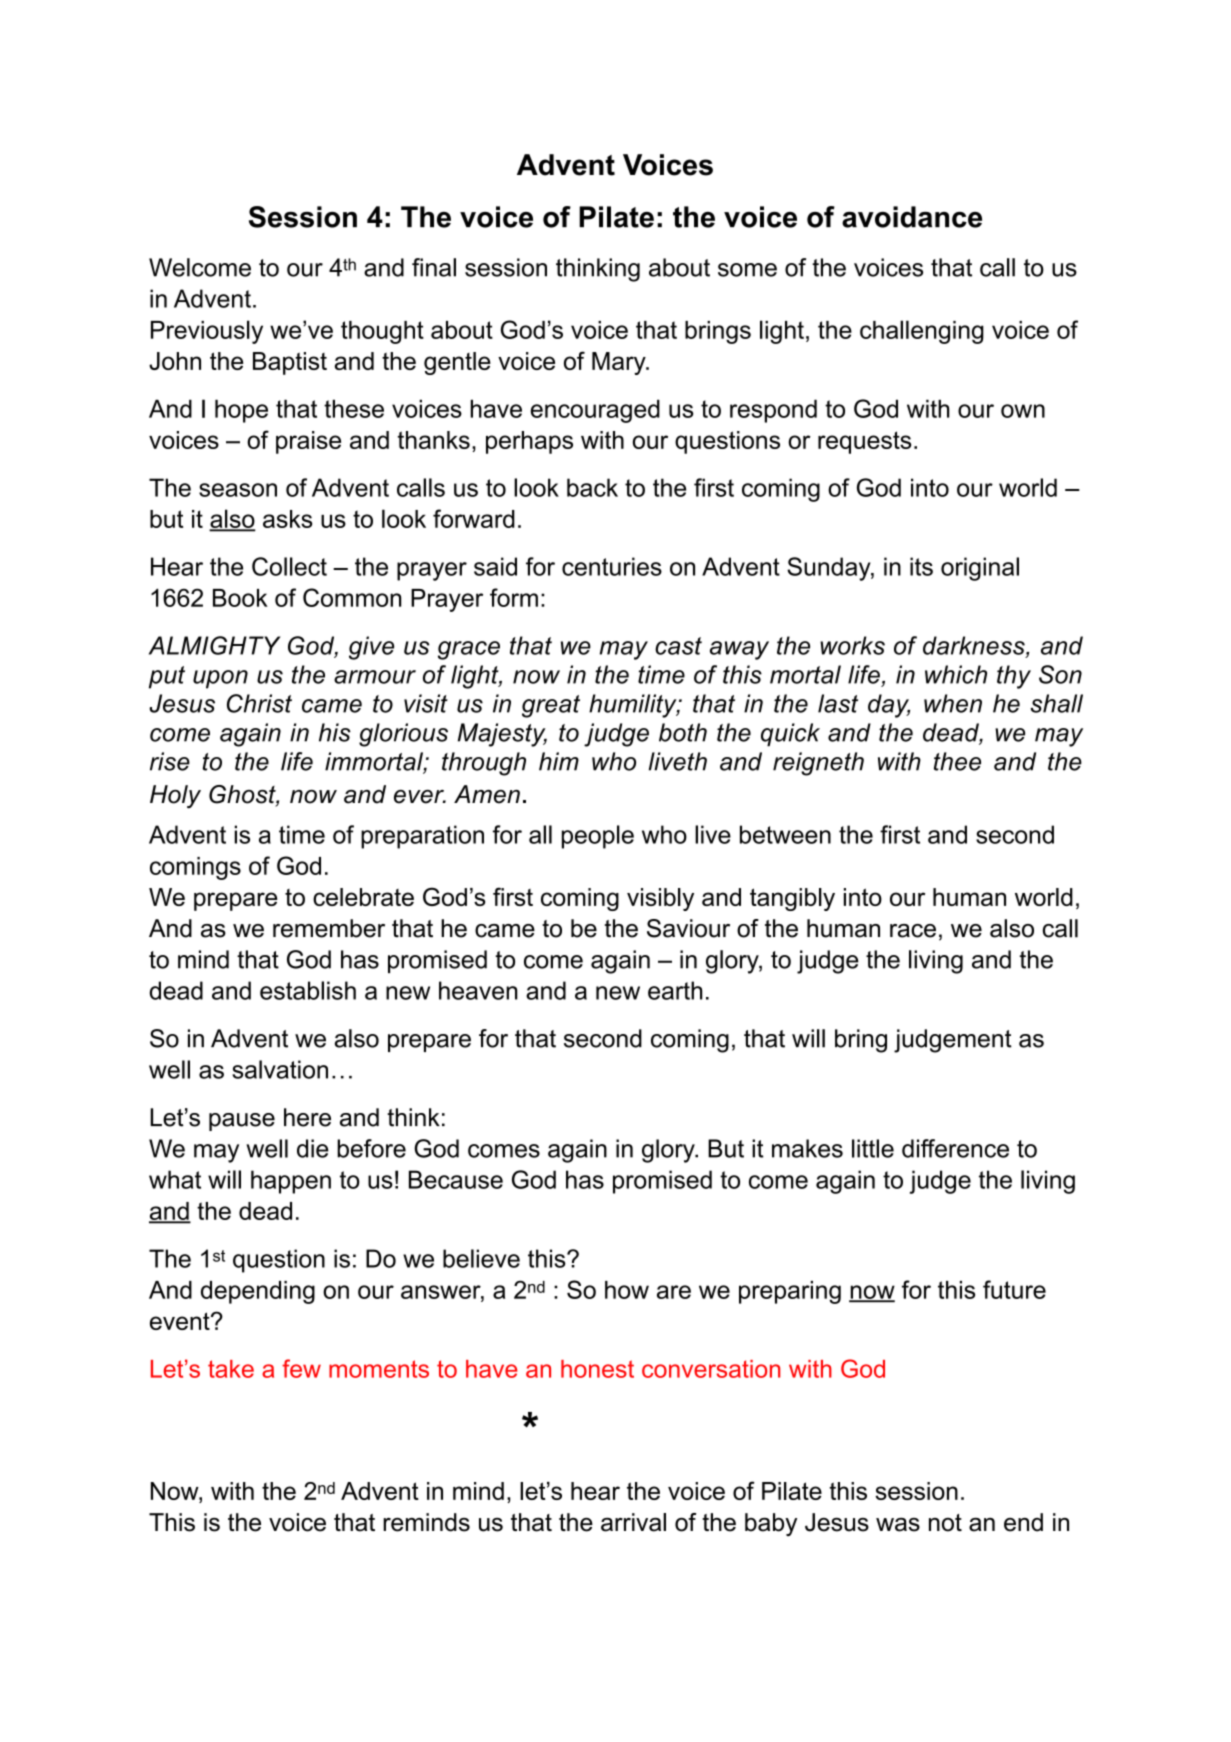 The width and height of the screenshot is (1231, 1742). Describe the element at coordinates (612, 566) in the screenshot. I see `centuries` at that location.
